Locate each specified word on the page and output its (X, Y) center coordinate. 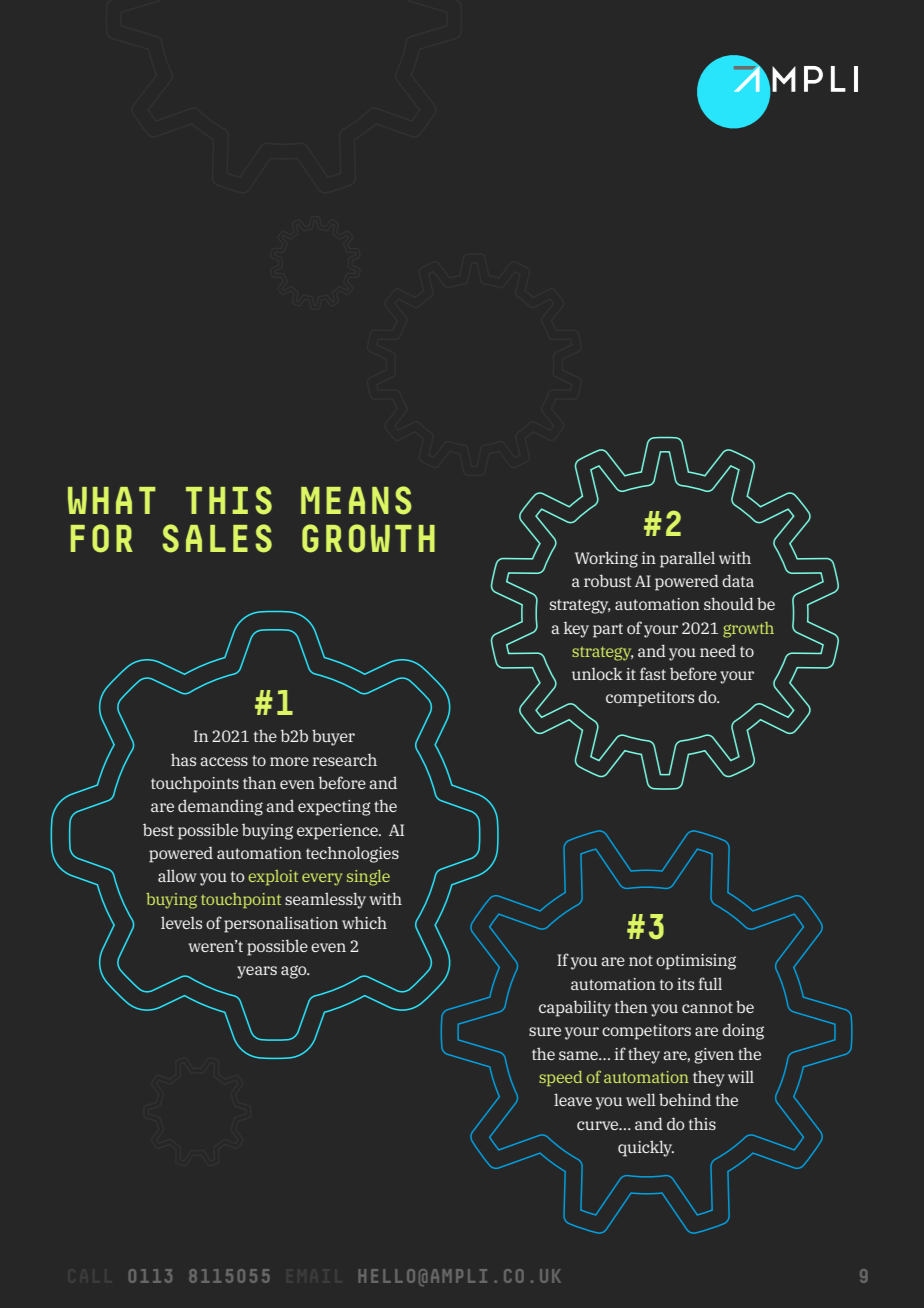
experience (338, 832)
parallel (687, 559)
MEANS (356, 500)
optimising (696, 962)
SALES (217, 538)
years (257, 972)
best (158, 830)
